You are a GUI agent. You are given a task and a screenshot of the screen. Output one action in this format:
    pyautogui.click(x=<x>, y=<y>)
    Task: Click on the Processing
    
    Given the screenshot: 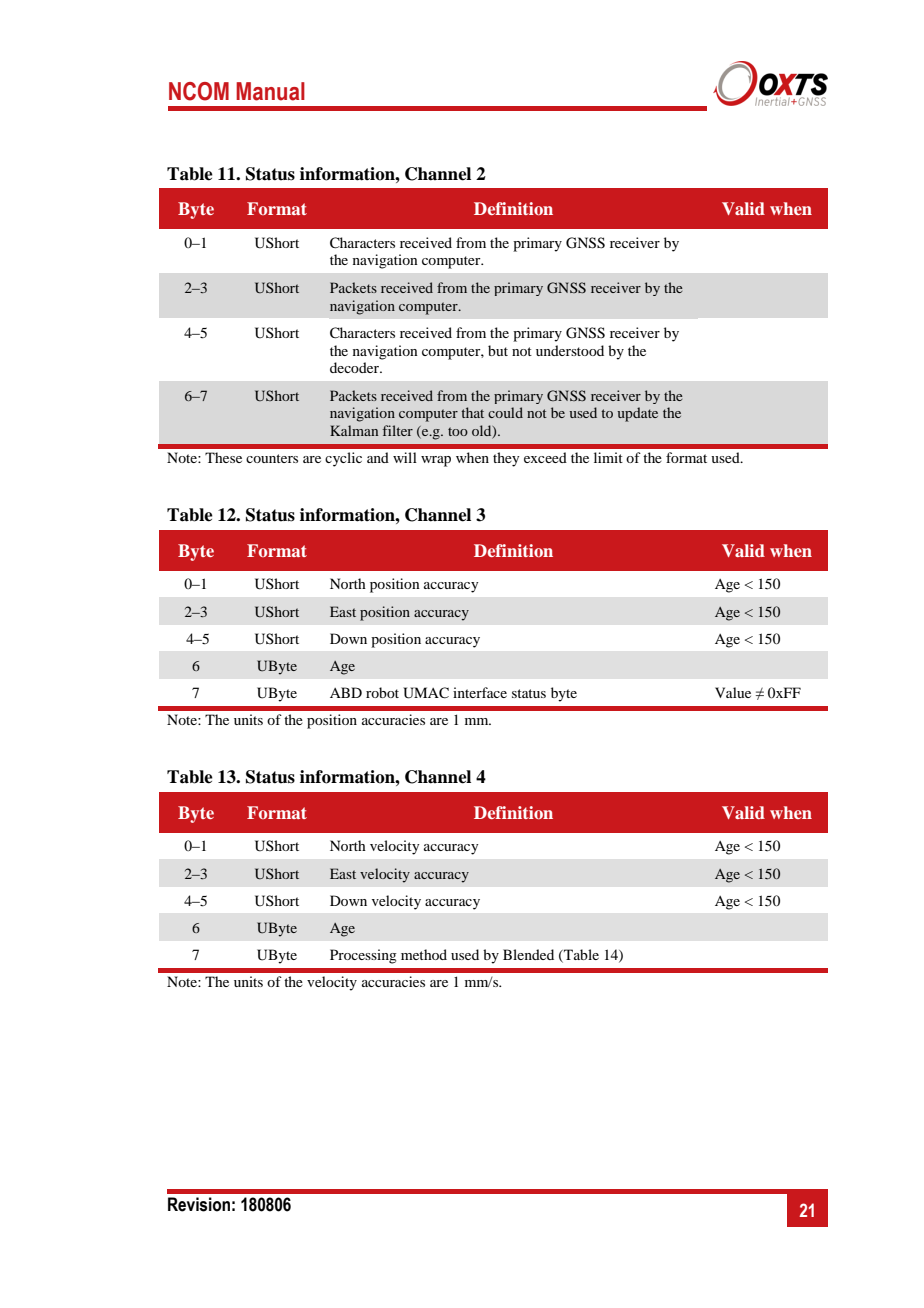 What is the action you would take?
    pyautogui.click(x=363, y=956)
